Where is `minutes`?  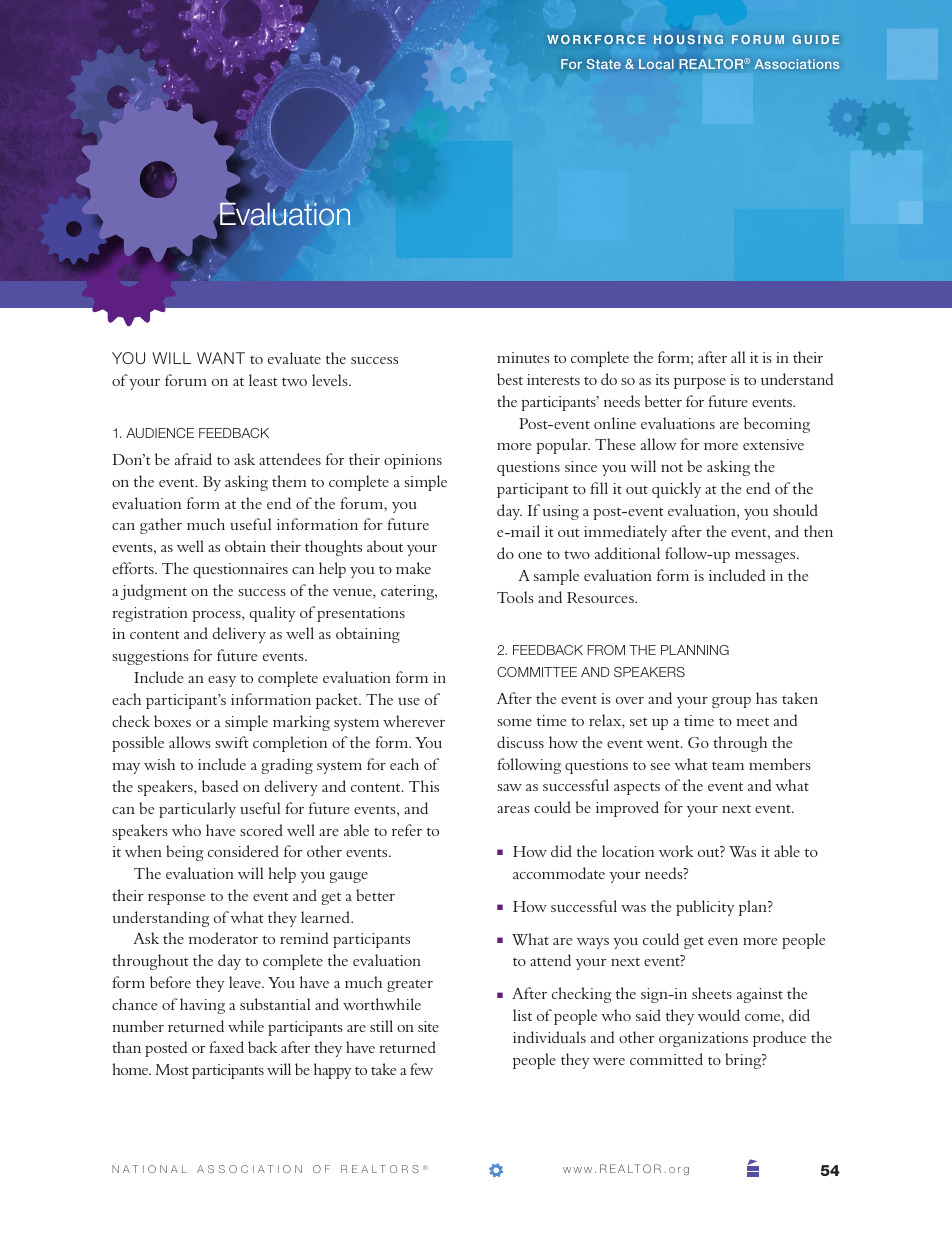
minutes is located at coordinates (523, 357).
